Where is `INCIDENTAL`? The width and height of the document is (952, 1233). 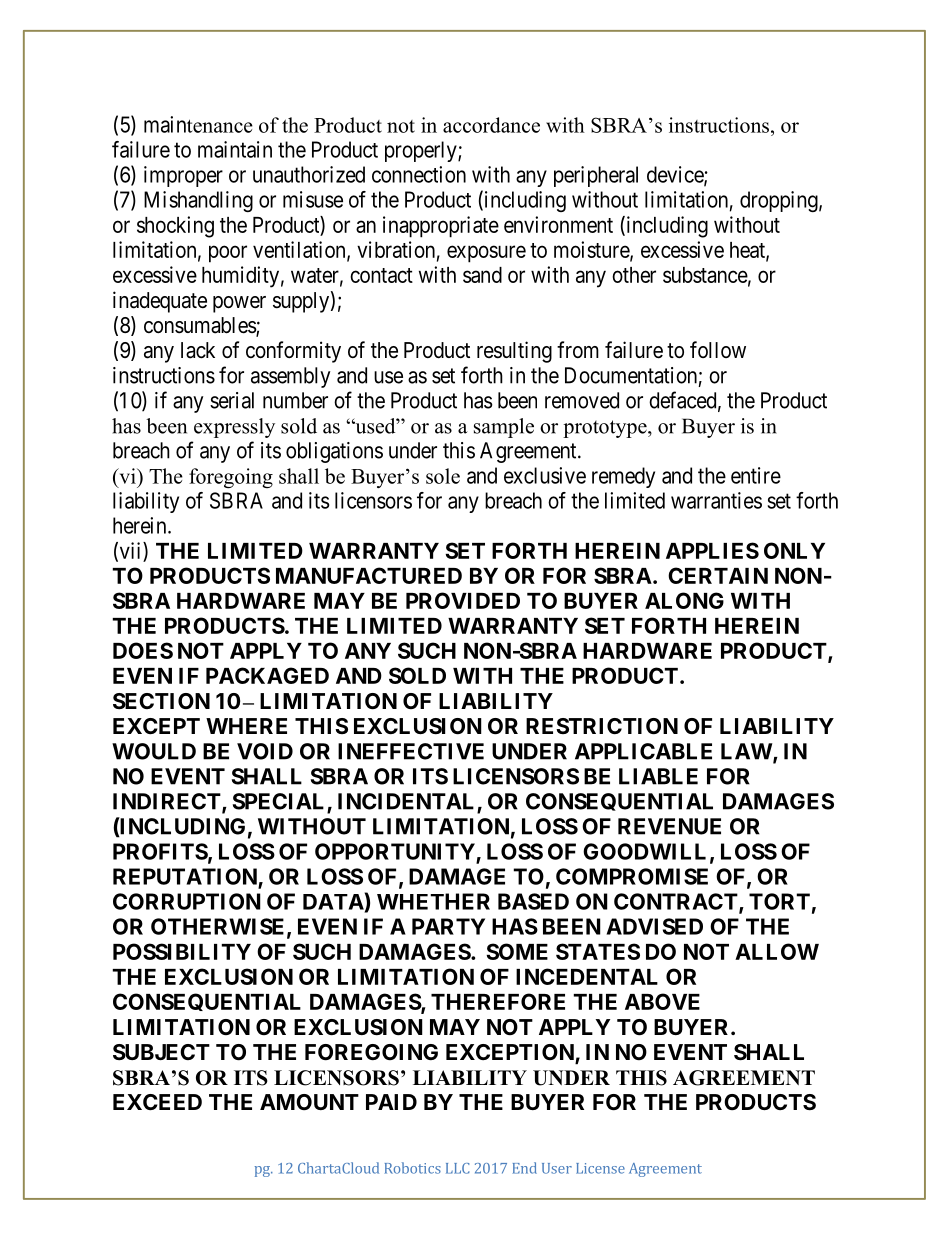 INCIDENTAL is located at coordinates (408, 802).
